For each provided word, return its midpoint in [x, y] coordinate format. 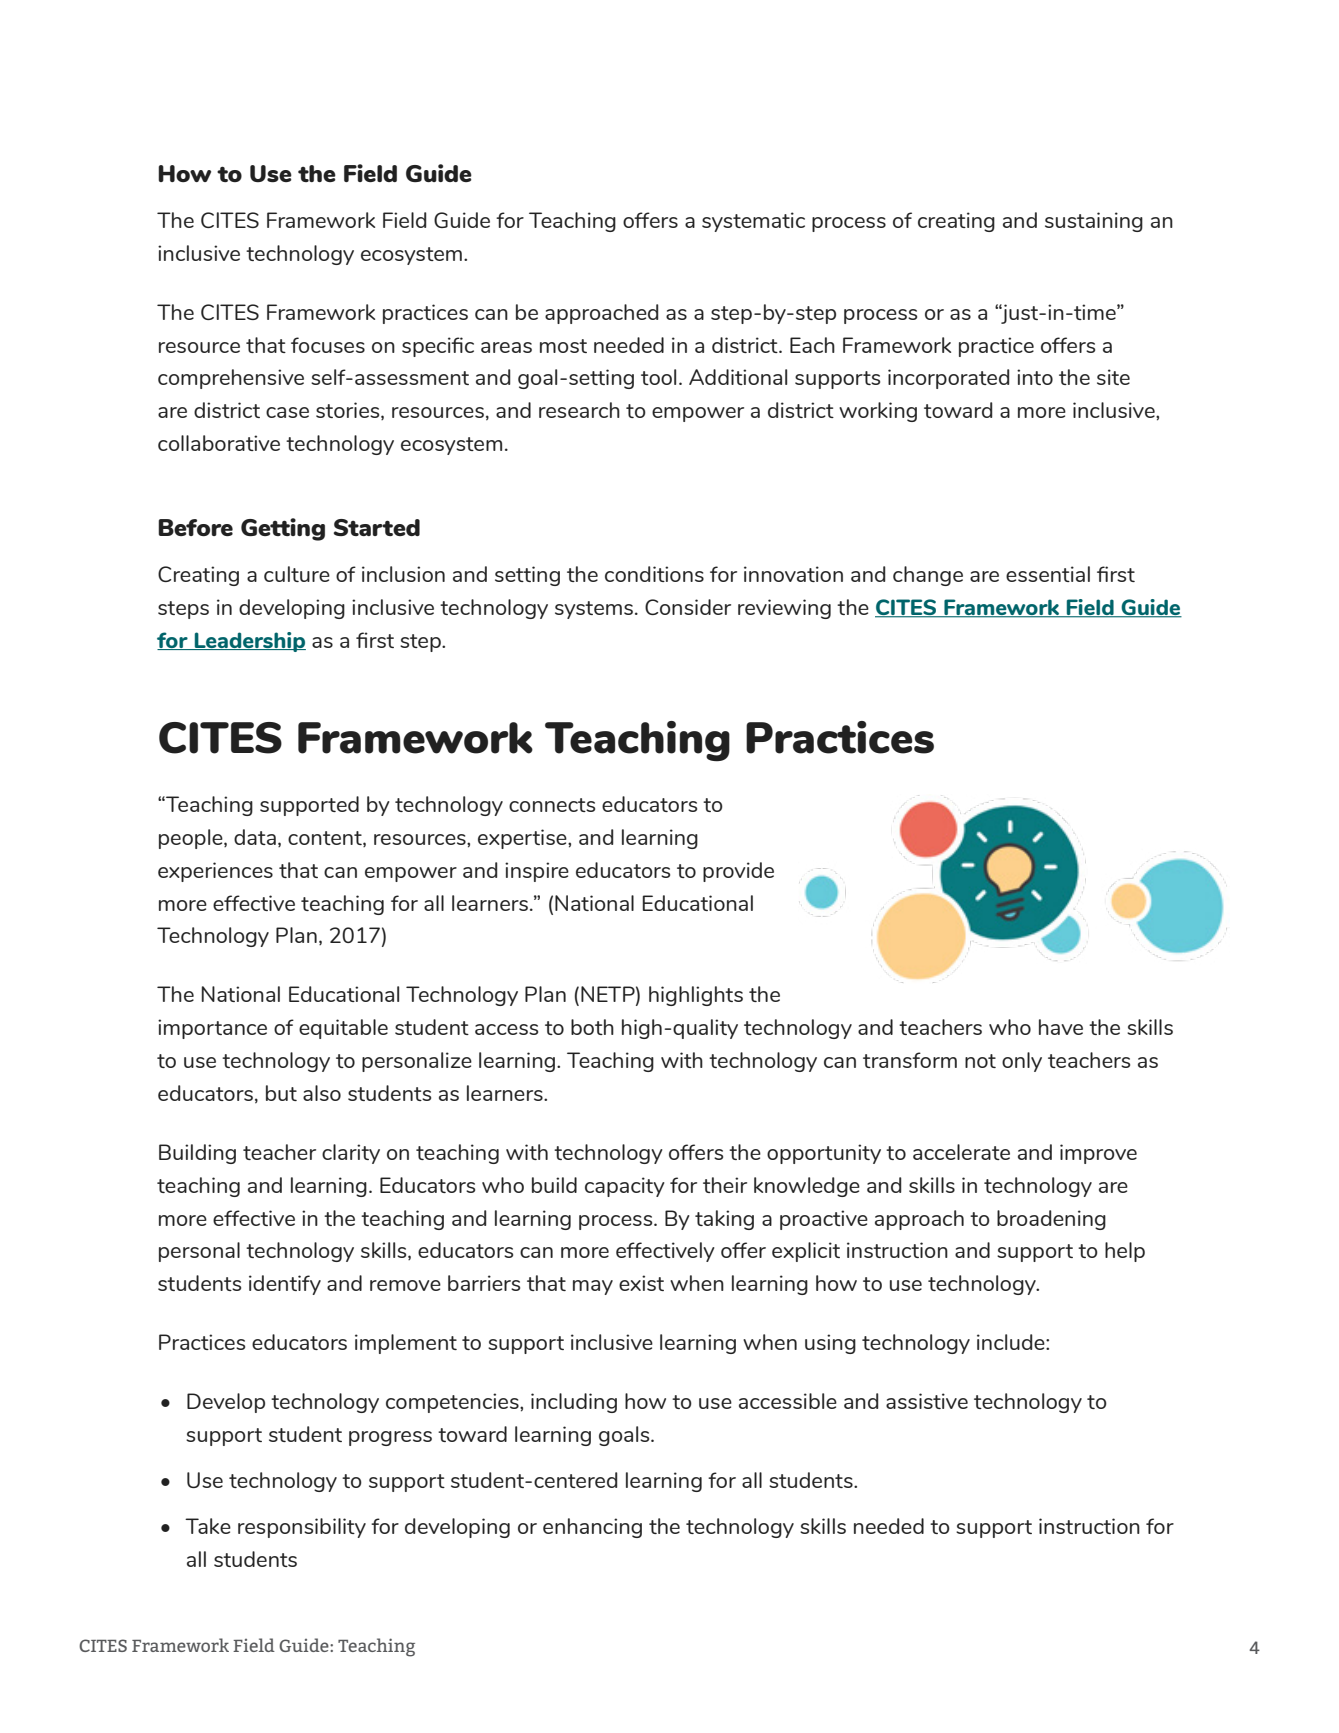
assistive [927, 1401]
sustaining [1094, 222]
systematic [753, 222]
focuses [328, 345]
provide [738, 872]
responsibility [302, 1528]
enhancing [592, 1528]
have [1061, 1027]
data [255, 837]
